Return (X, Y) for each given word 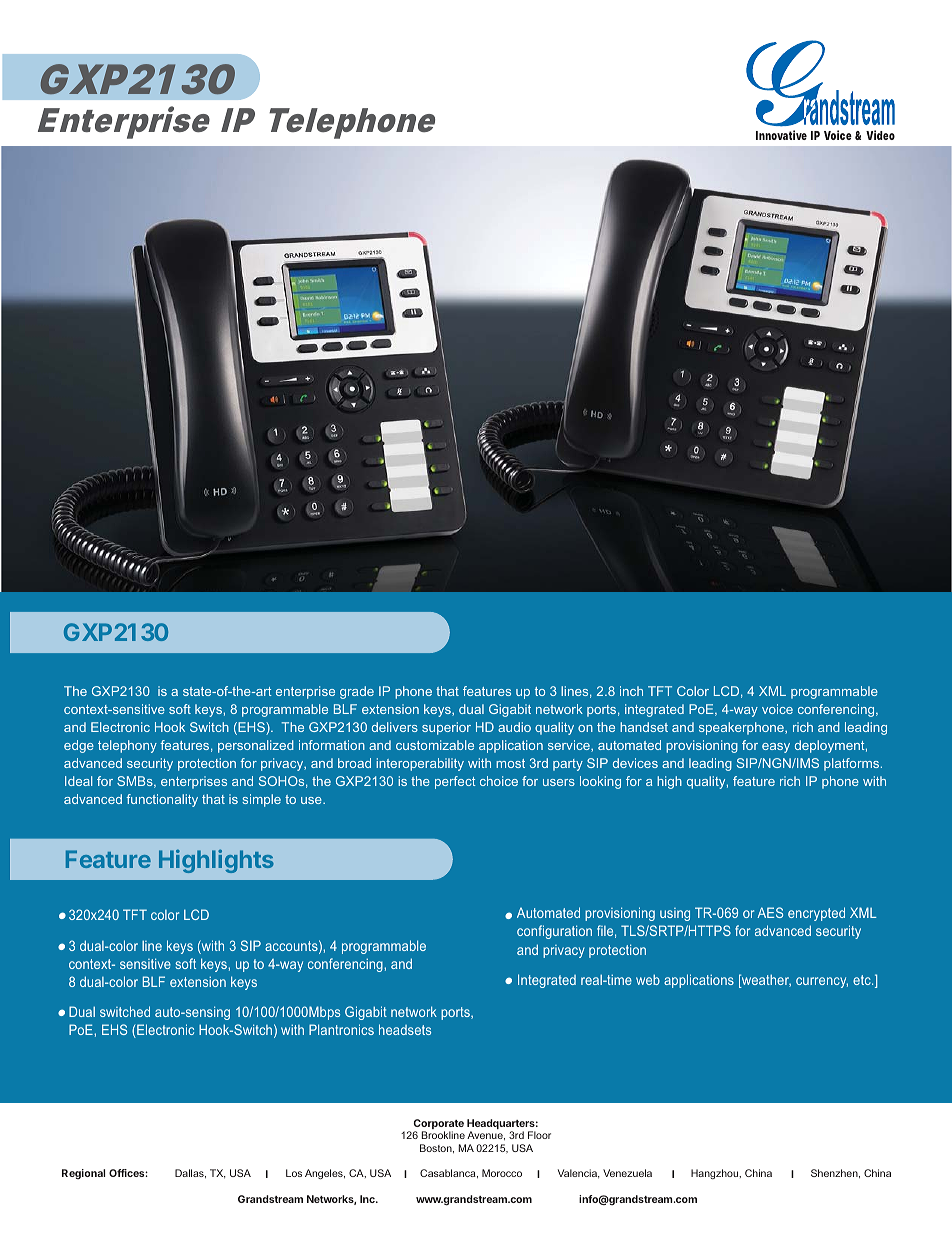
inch (631, 691)
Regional (83, 1174)
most (510, 763)
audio (514, 727)
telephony (127, 746)
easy (776, 748)
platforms (853, 764)
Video (880, 135)
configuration (554, 932)
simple (261, 800)
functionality (162, 800)
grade (357, 692)
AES (770, 912)
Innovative (781, 135)
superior (446, 728)
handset (644, 727)
